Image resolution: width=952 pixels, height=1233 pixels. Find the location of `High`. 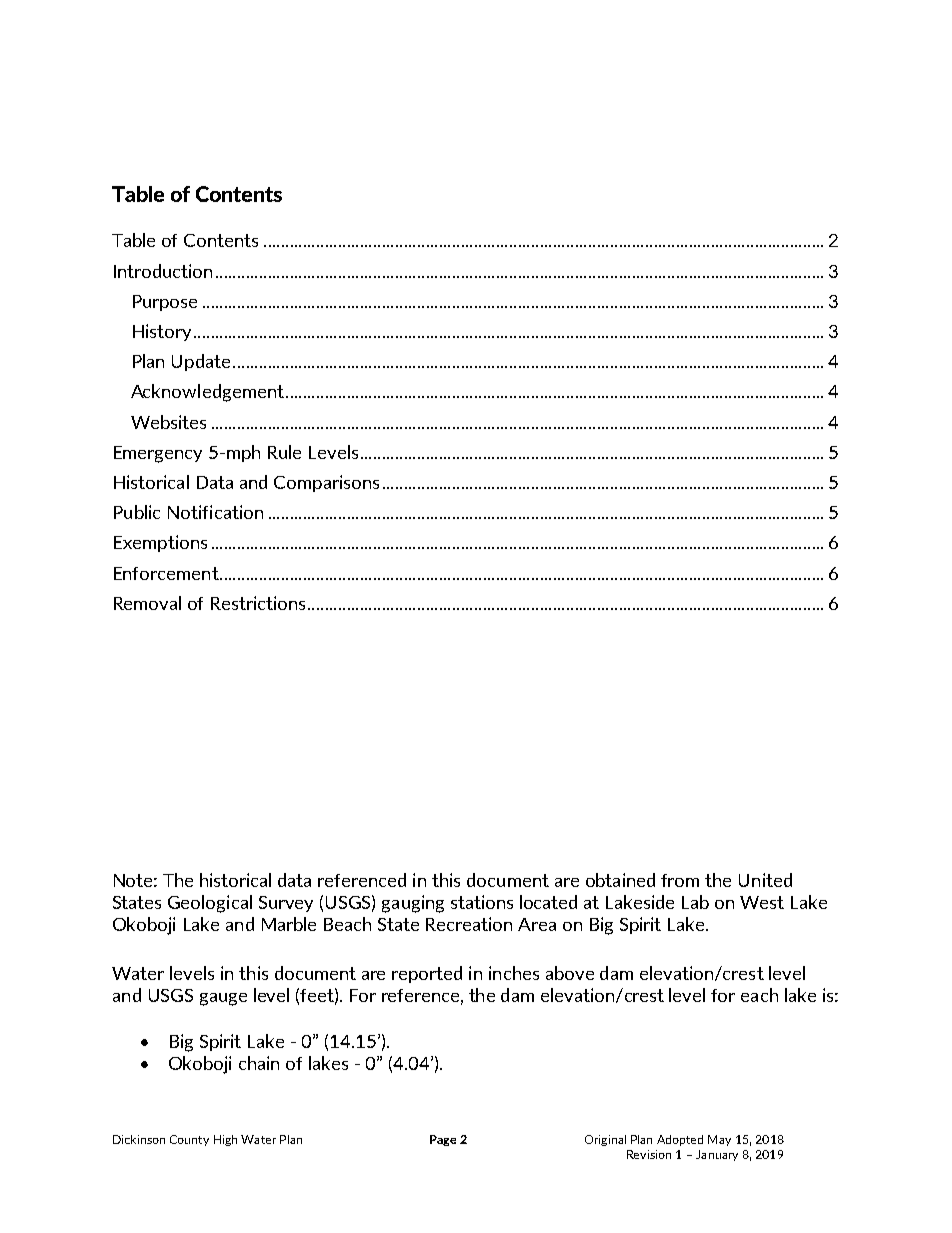

High is located at coordinates (225, 1140).
